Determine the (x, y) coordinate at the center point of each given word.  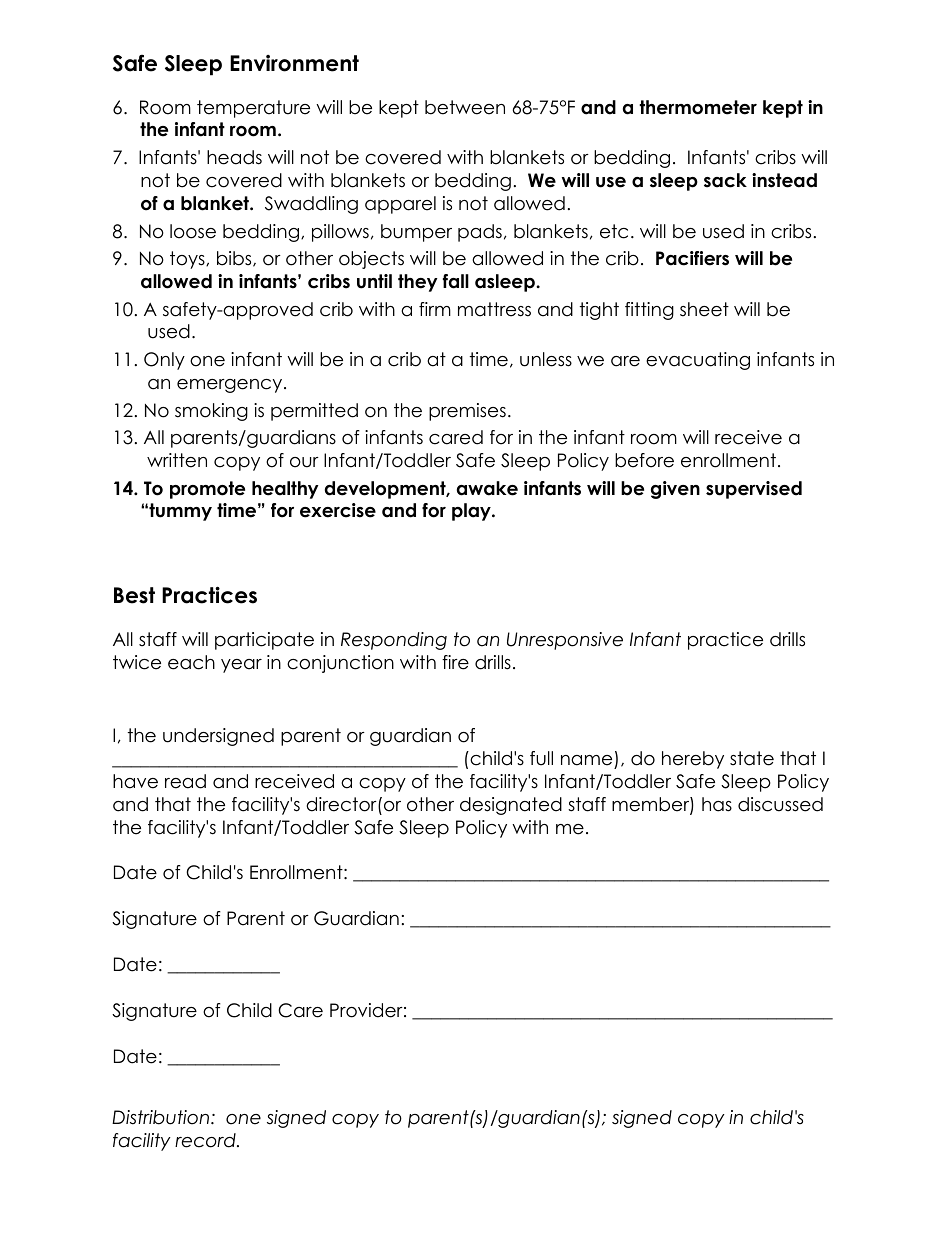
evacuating (698, 361)
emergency (231, 386)
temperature (253, 109)
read (185, 781)
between (465, 107)
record (206, 1140)
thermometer (698, 107)
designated (511, 806)
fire (455, 662)
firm (435, 309)
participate (264, 641)
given (675, 490)
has (717, 804)
